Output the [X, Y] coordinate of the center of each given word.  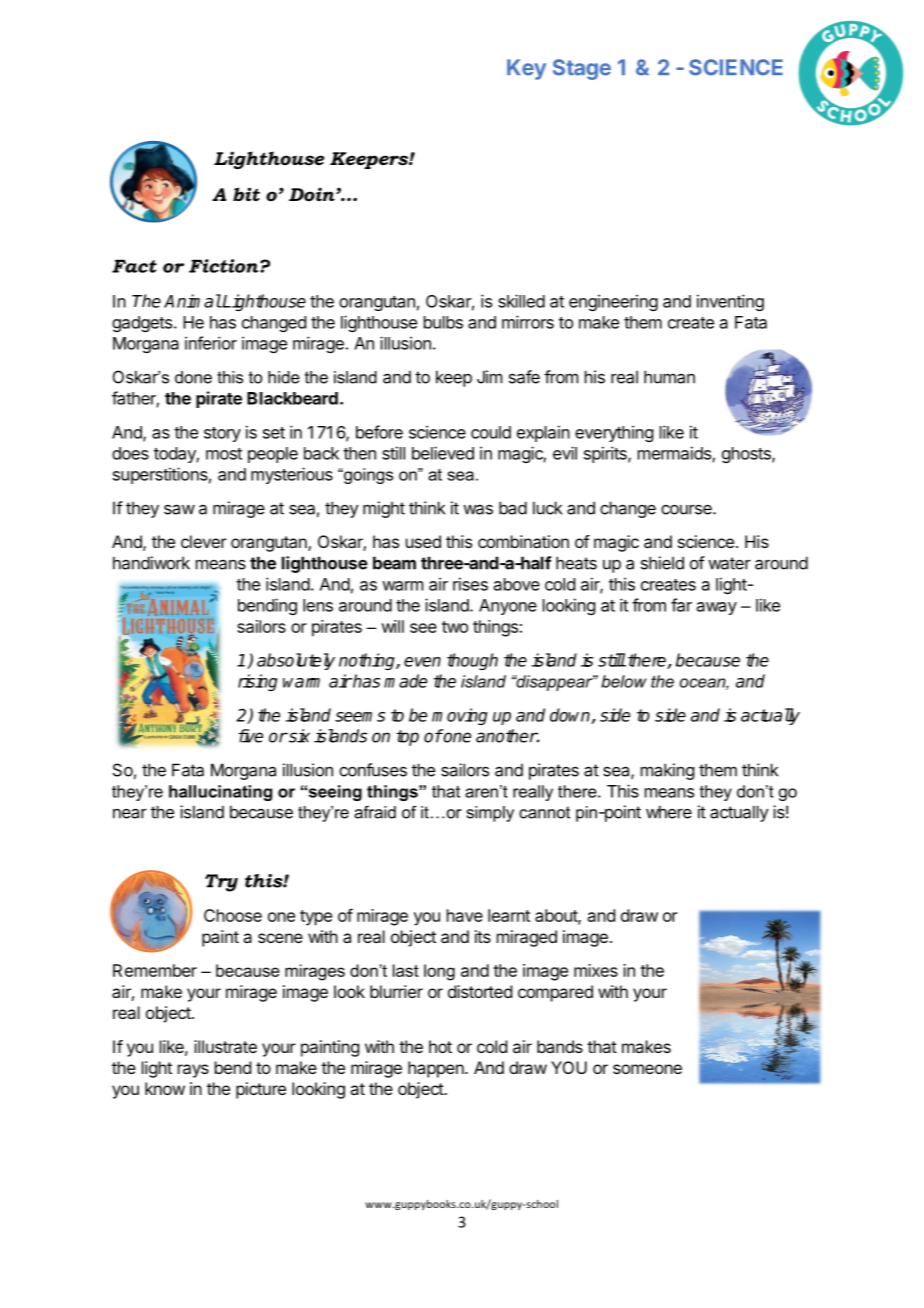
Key [526, 69]
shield [662, 563]
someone [647, 1069]
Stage [582, 69]
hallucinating [220, 793]
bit [246, 194]
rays [193, 1071]
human [669, 377]
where [669, 812]
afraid [375, 812]
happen [437, 1069]
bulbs [443, 322]
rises [470, 584]
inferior [211, 343]
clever [204, 541]
